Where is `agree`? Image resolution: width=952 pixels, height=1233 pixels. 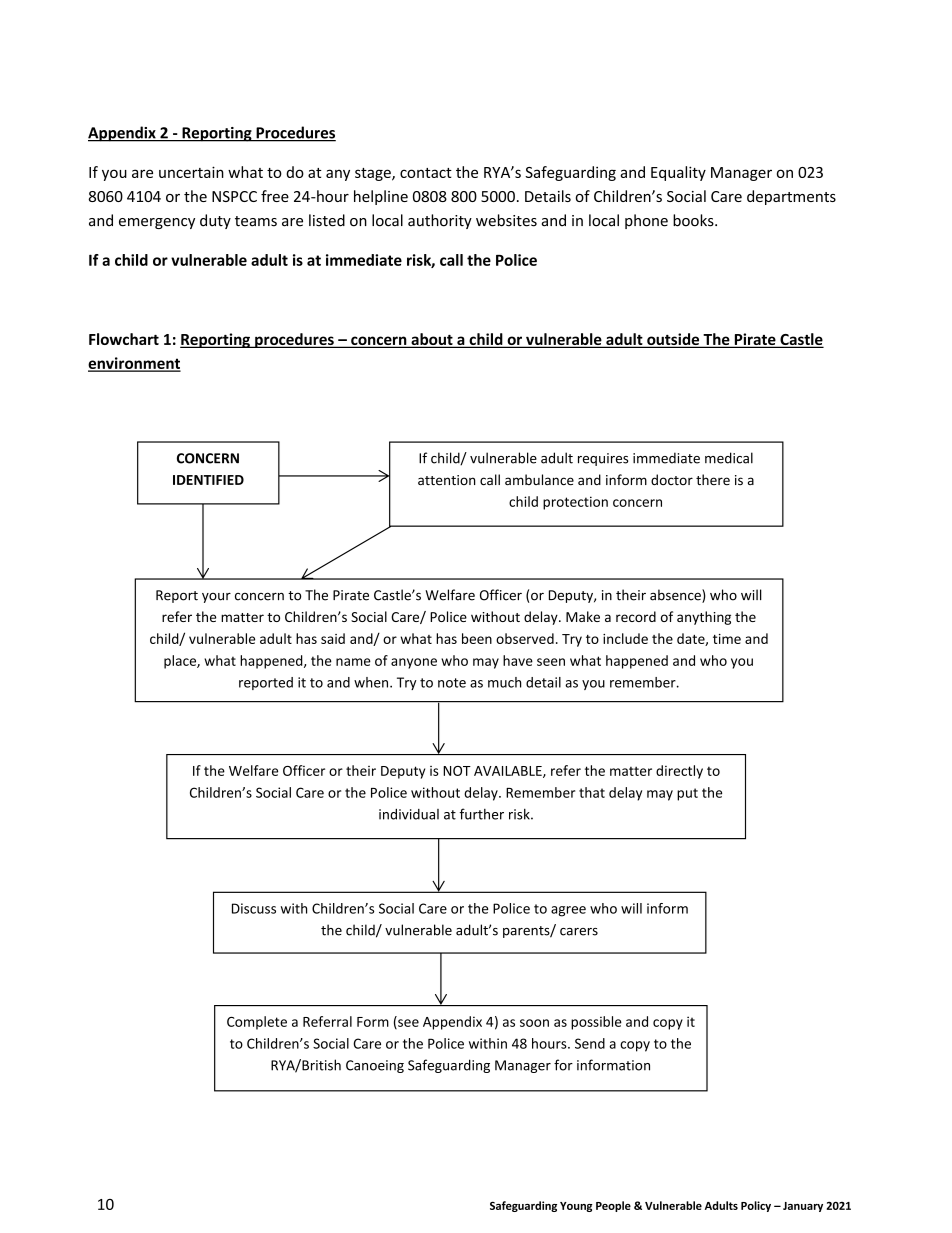
agree is located at coordinates (568, 911).
